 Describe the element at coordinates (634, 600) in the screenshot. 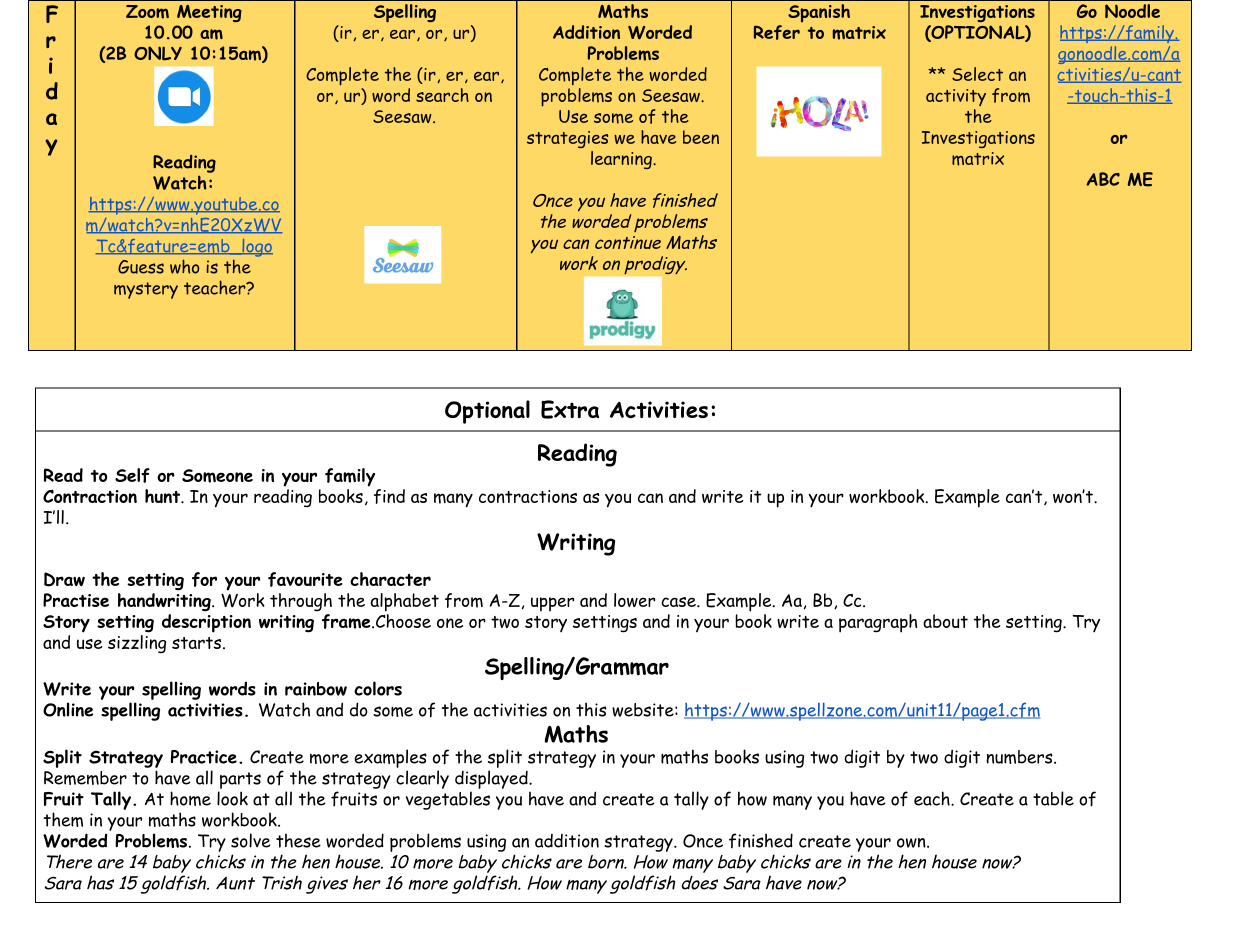

I see `lower` at that location.
